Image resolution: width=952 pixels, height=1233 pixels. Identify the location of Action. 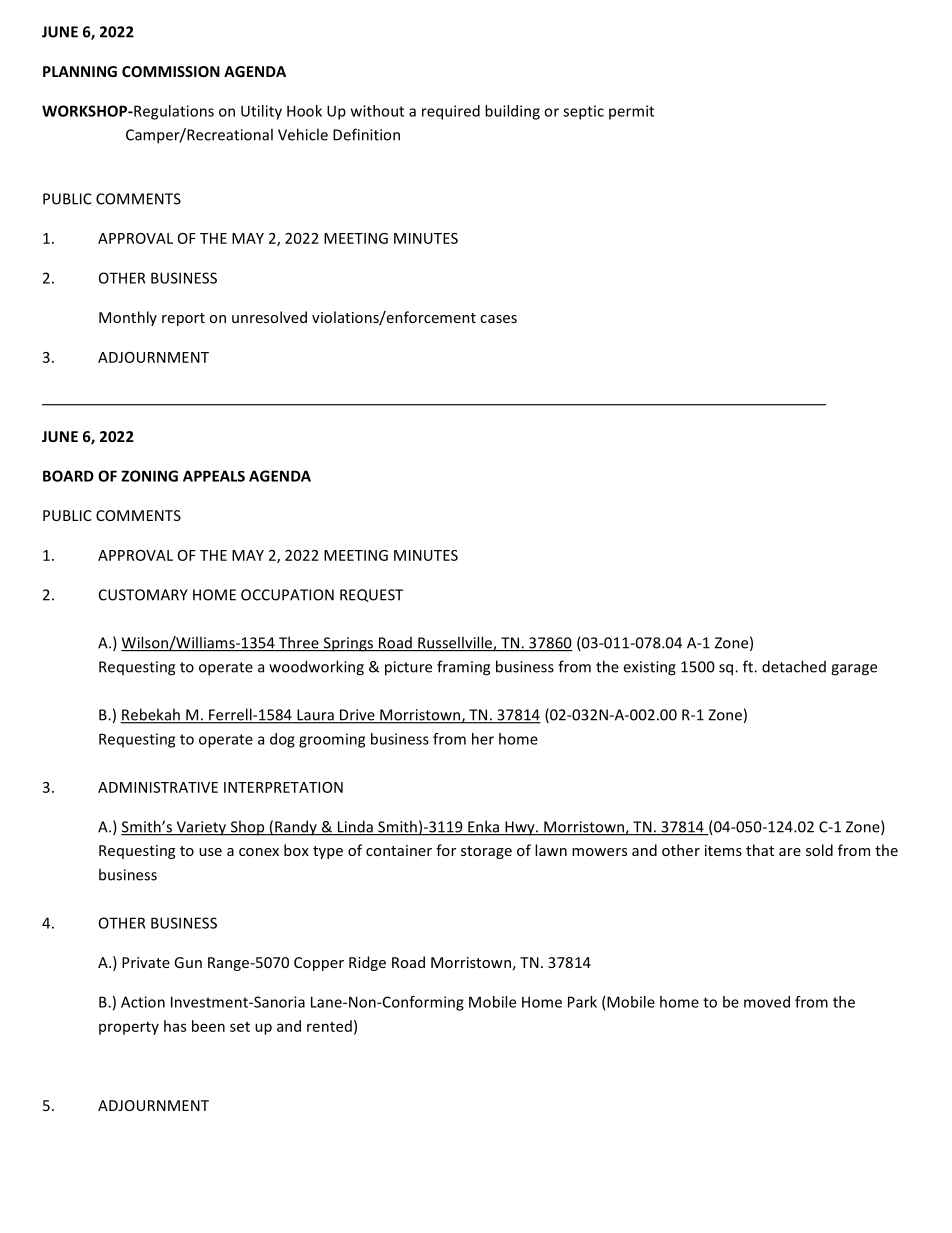
(143, 1002).
